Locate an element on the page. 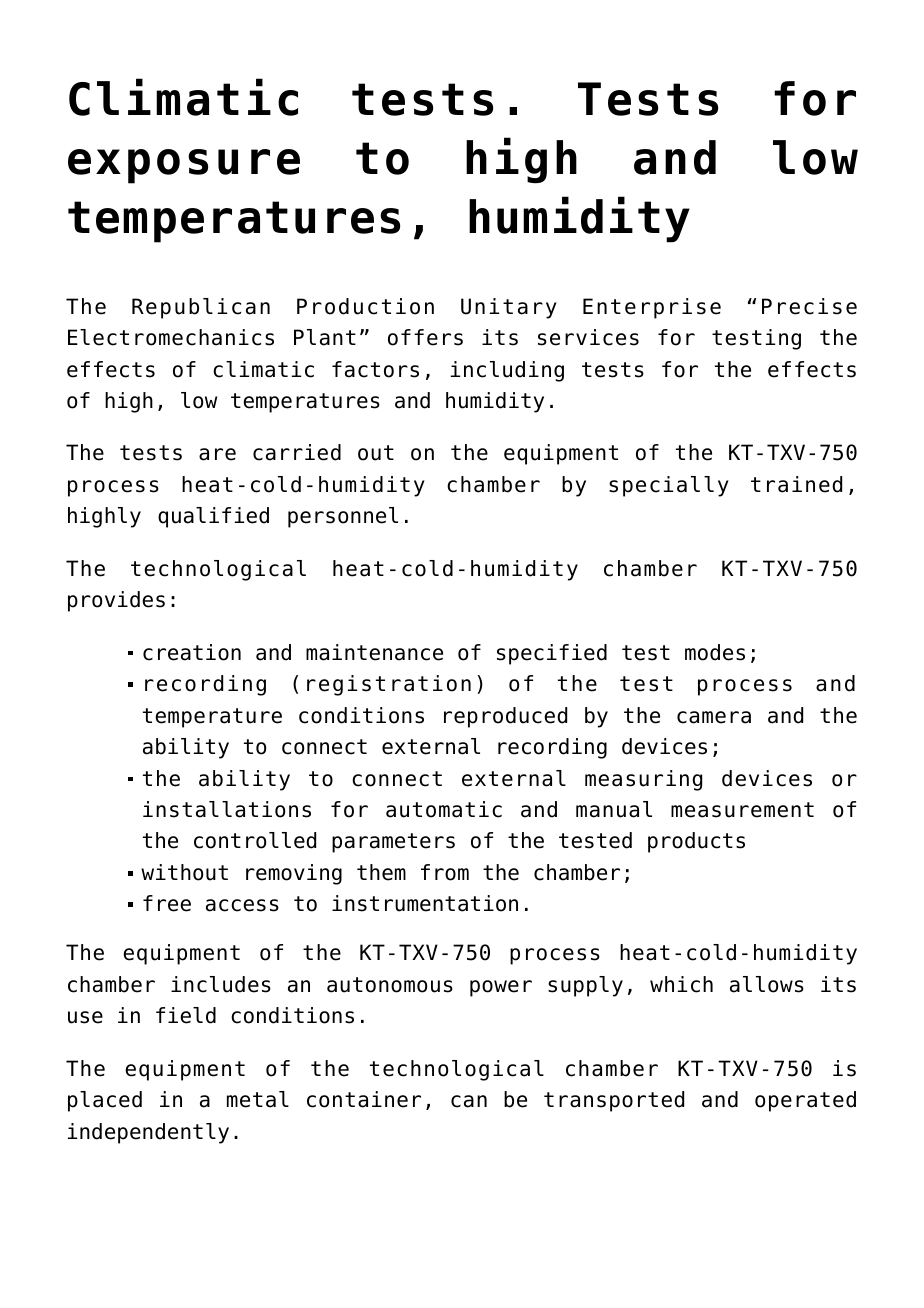  modes is located at coordinates (715, 652).
